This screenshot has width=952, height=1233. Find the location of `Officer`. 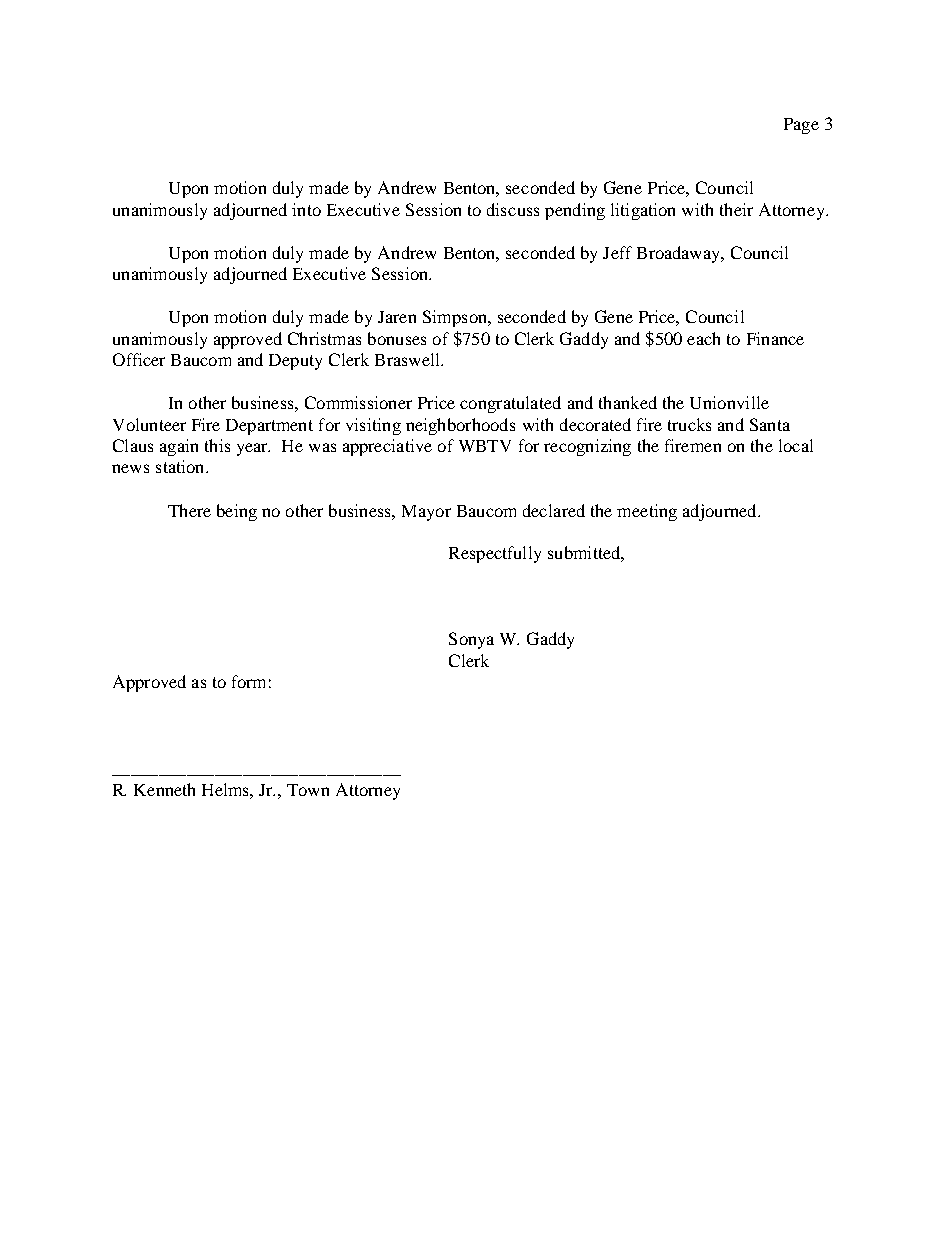

Officer is located at coordinates (139, 359).
